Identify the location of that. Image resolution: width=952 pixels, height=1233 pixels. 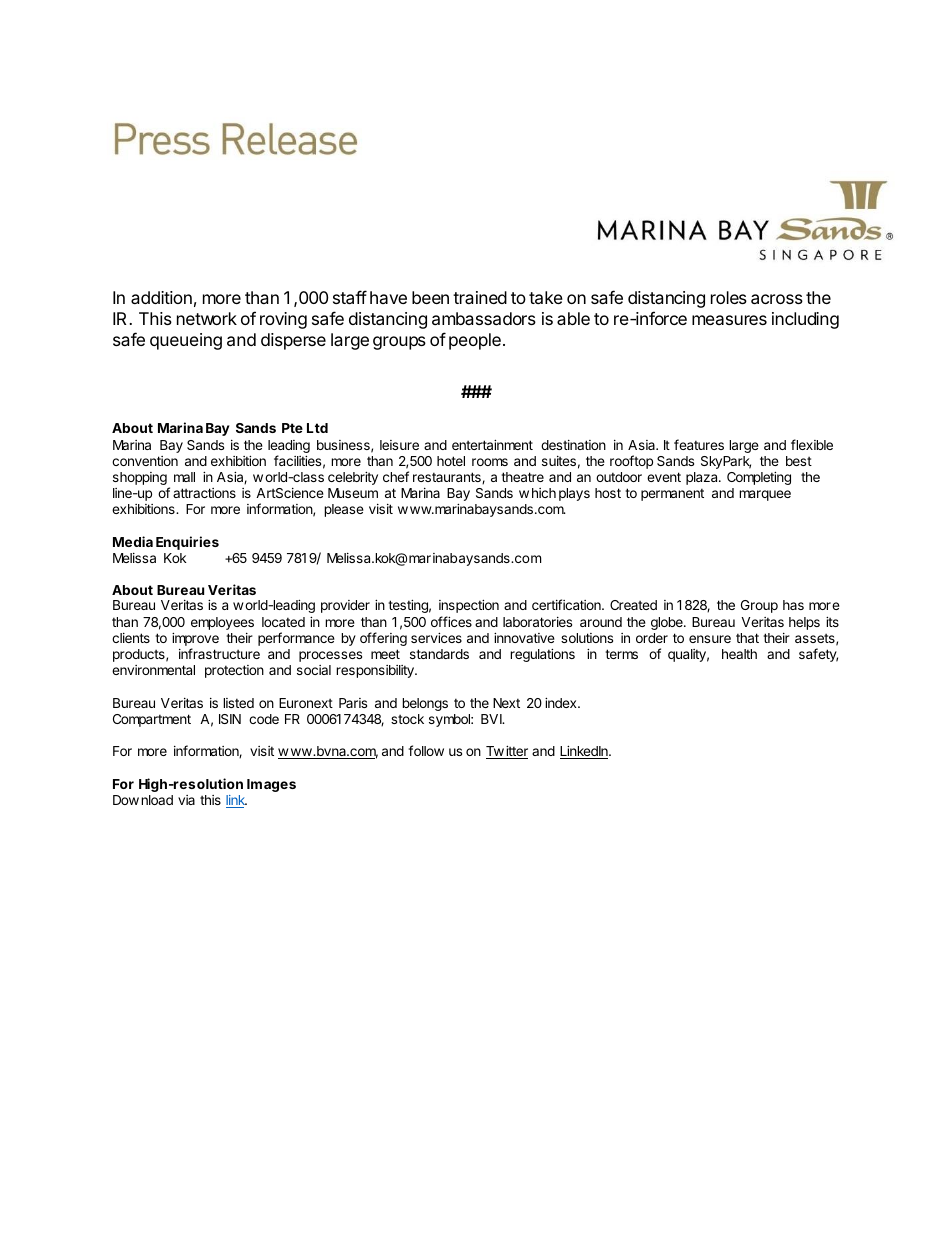
(747, 638).
